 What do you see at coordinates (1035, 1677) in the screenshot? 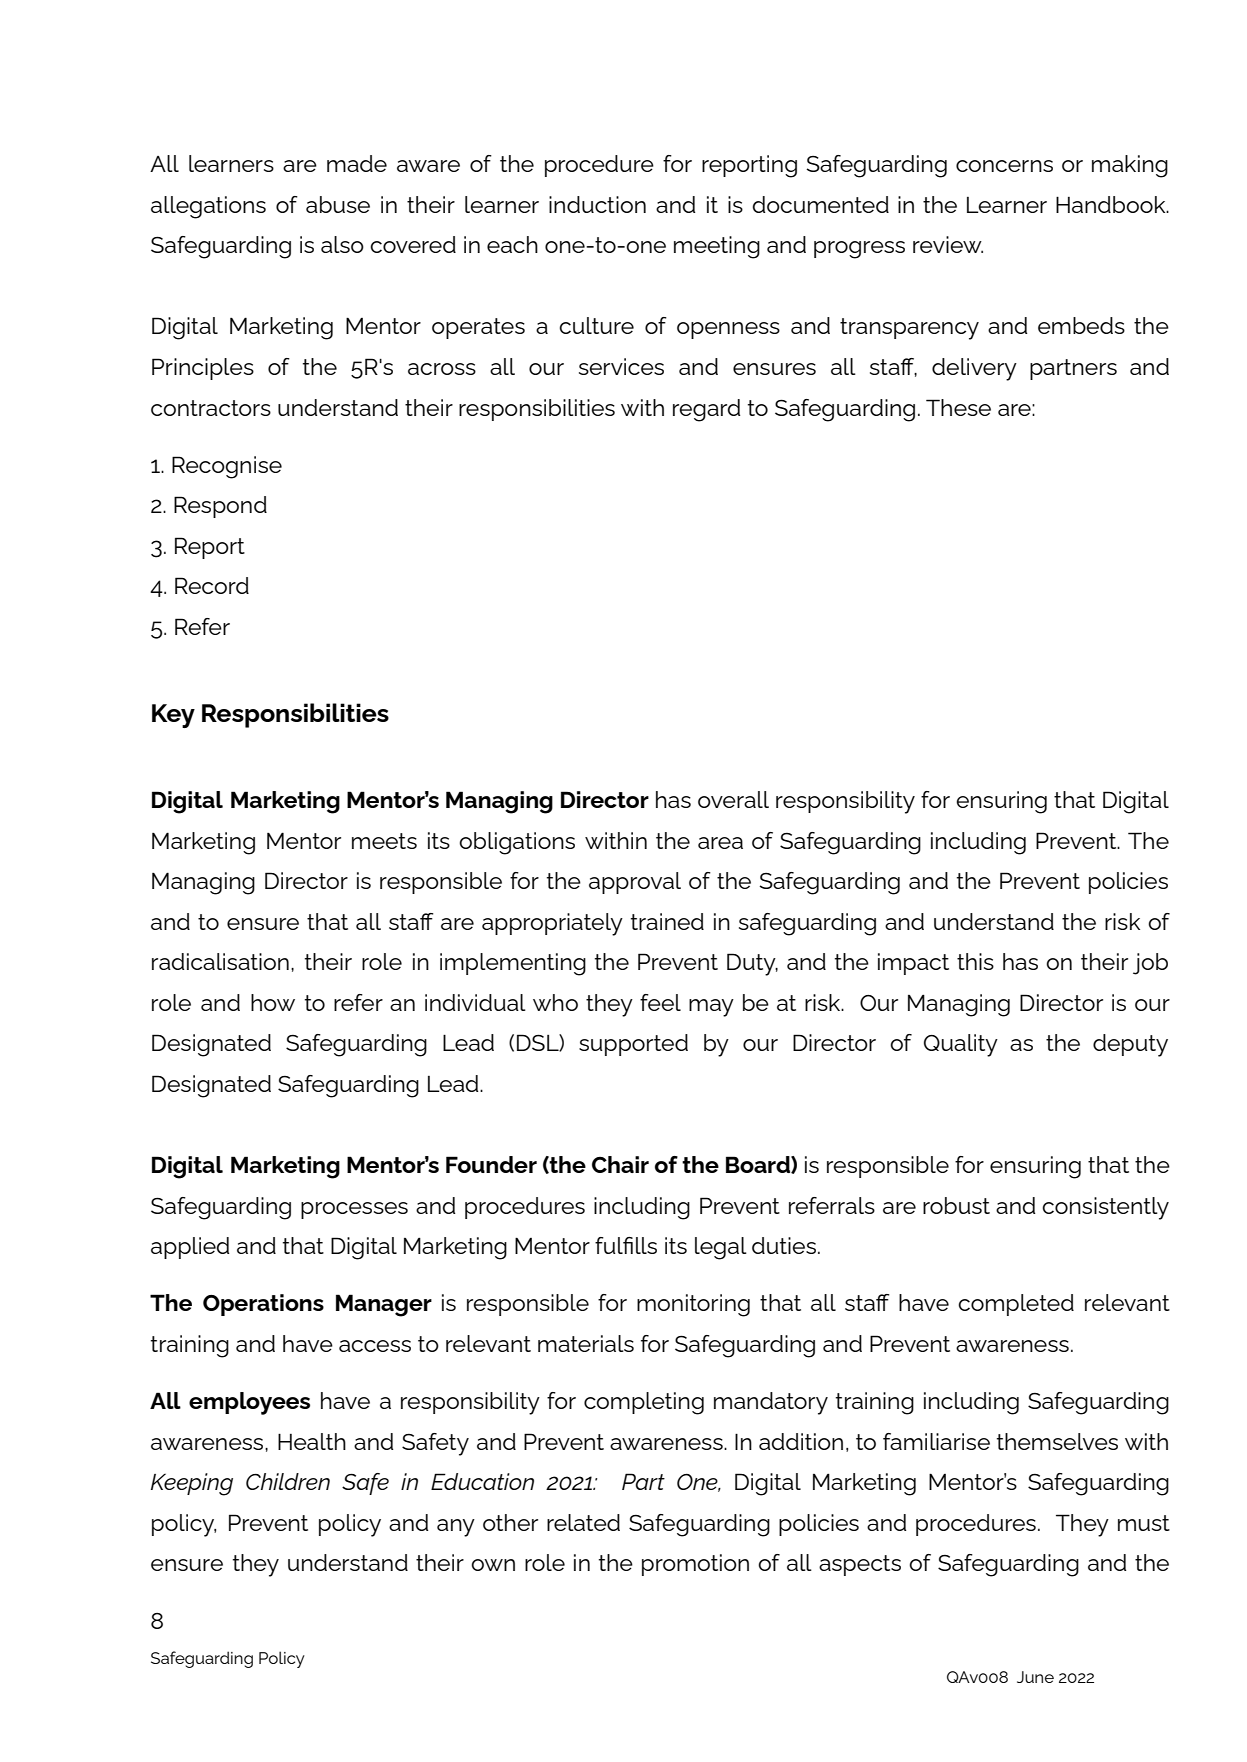
I see `June` at bounding box center [1035, 1677].
